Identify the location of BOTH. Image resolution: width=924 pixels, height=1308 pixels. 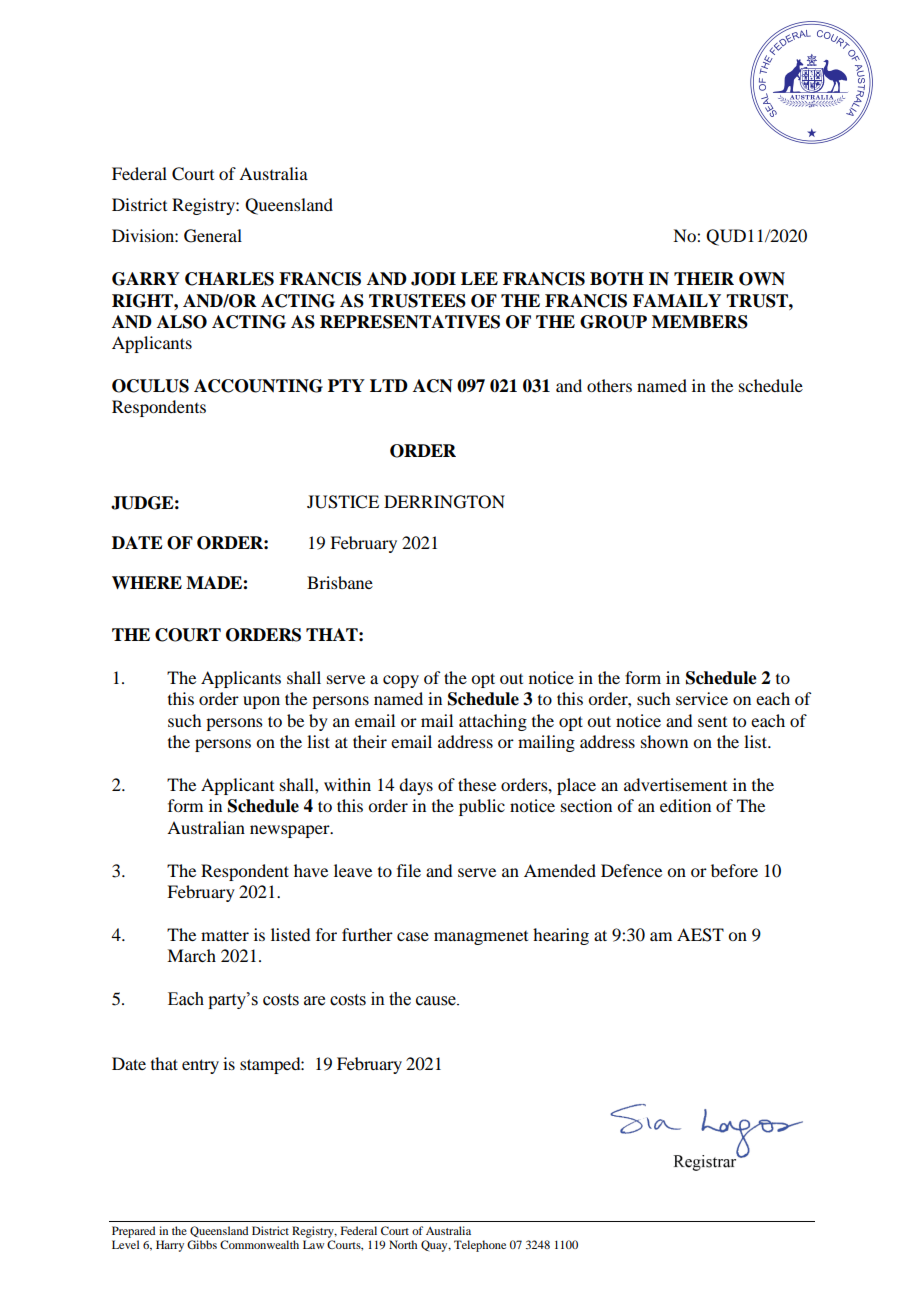
(617, 279).
